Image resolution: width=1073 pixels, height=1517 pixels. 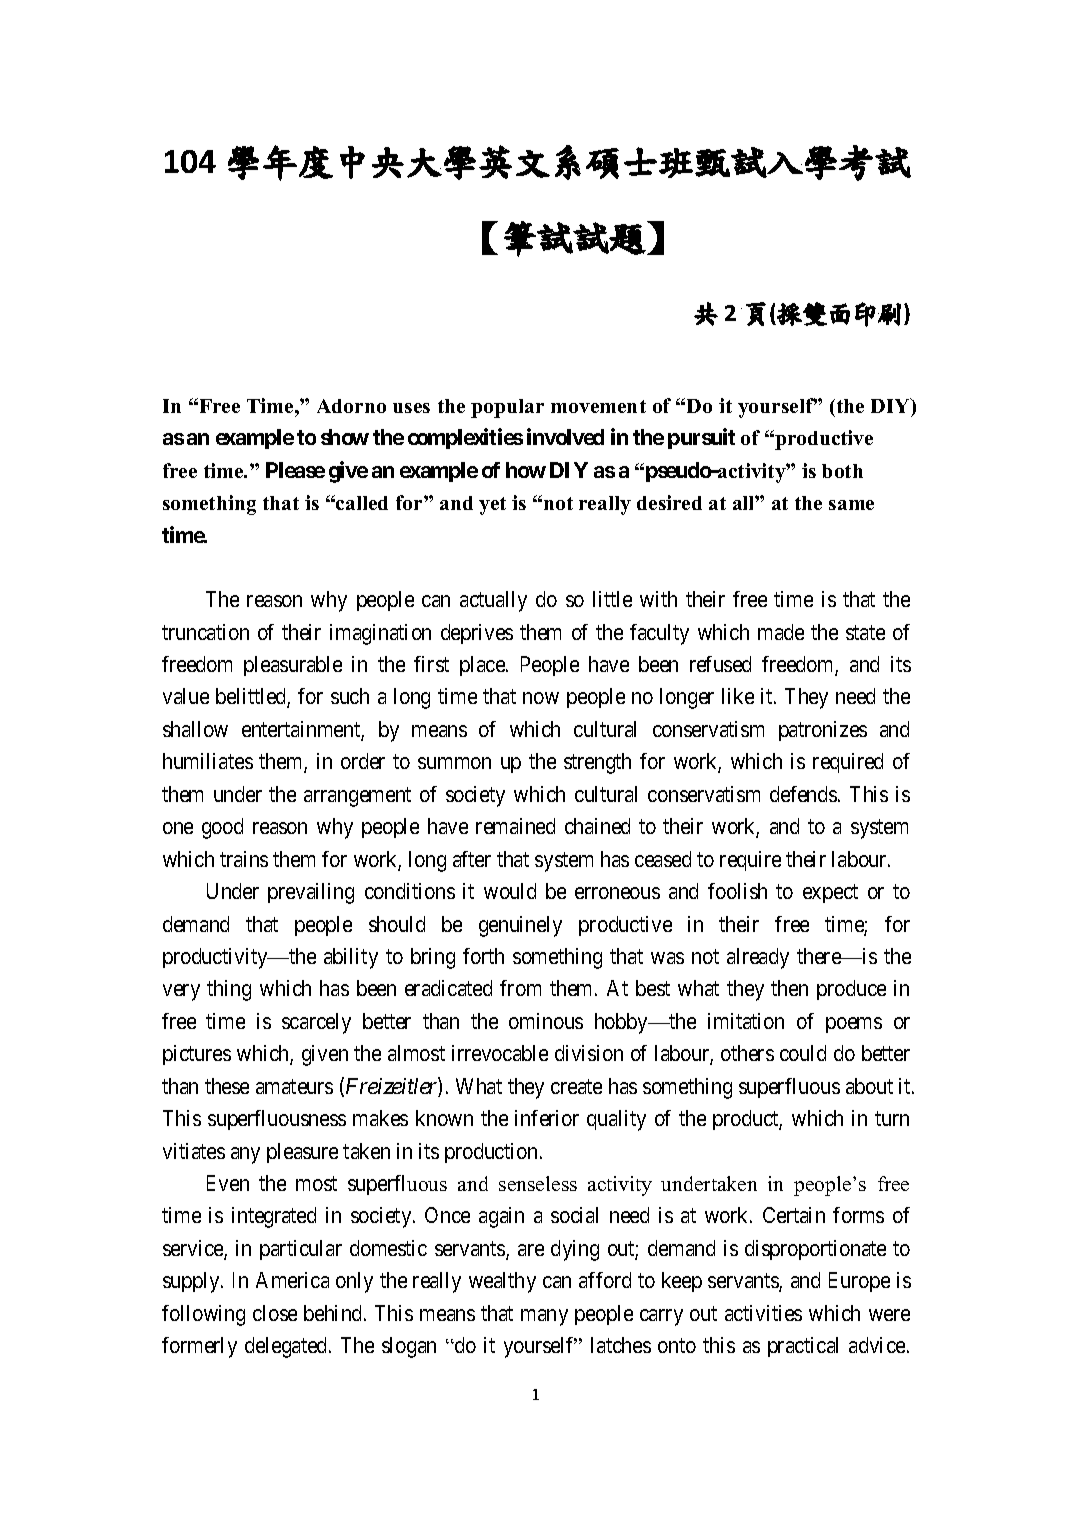 What do you see at coordinates (544, 1317) in the image?
I see `many` at bounding box center [544, 1317].
